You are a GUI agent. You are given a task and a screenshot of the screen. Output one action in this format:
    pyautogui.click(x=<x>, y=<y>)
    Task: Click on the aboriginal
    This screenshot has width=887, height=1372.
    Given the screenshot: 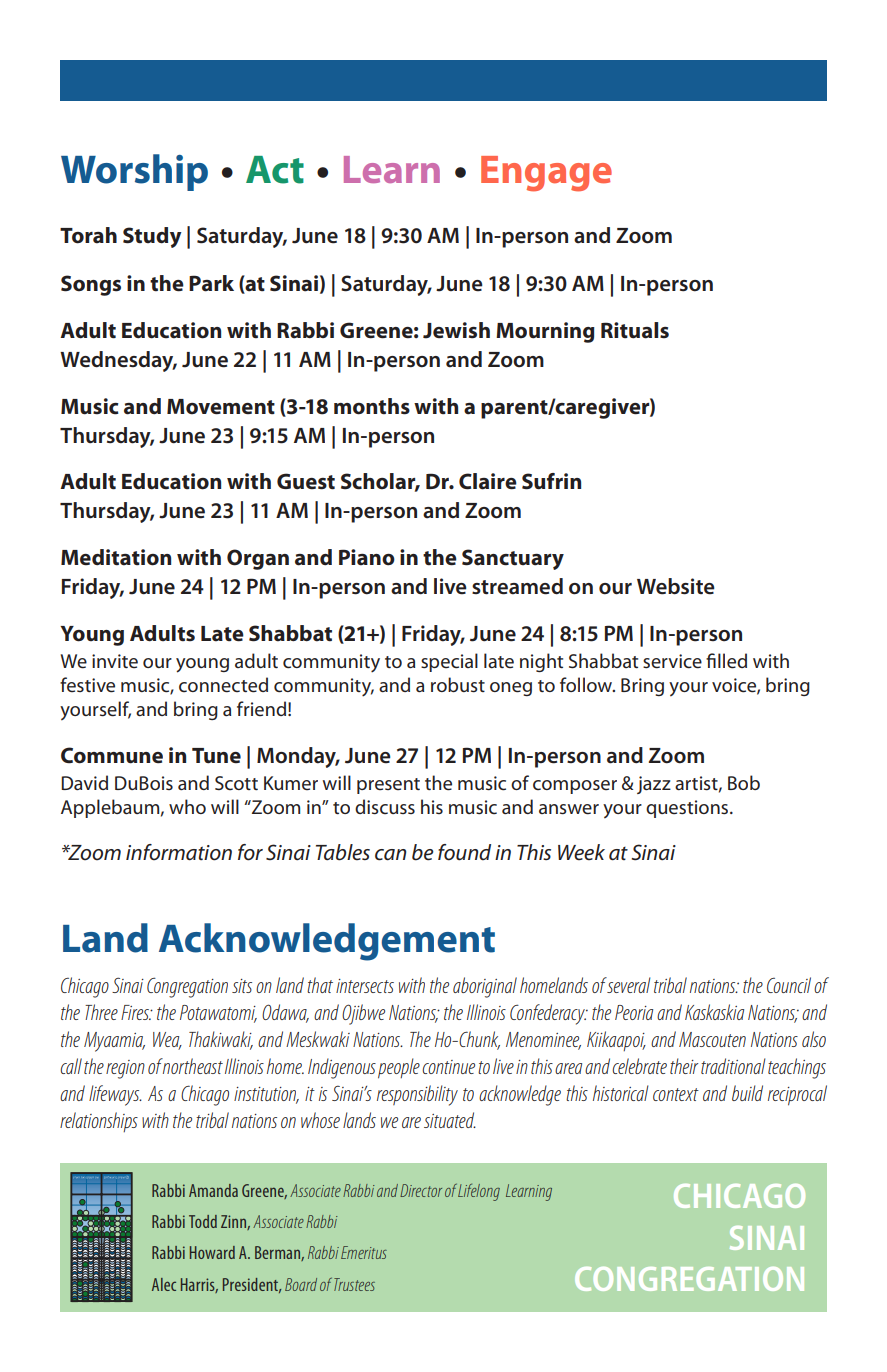 What is the action you would take?
    pyautogui.click(x=485, y=987)
